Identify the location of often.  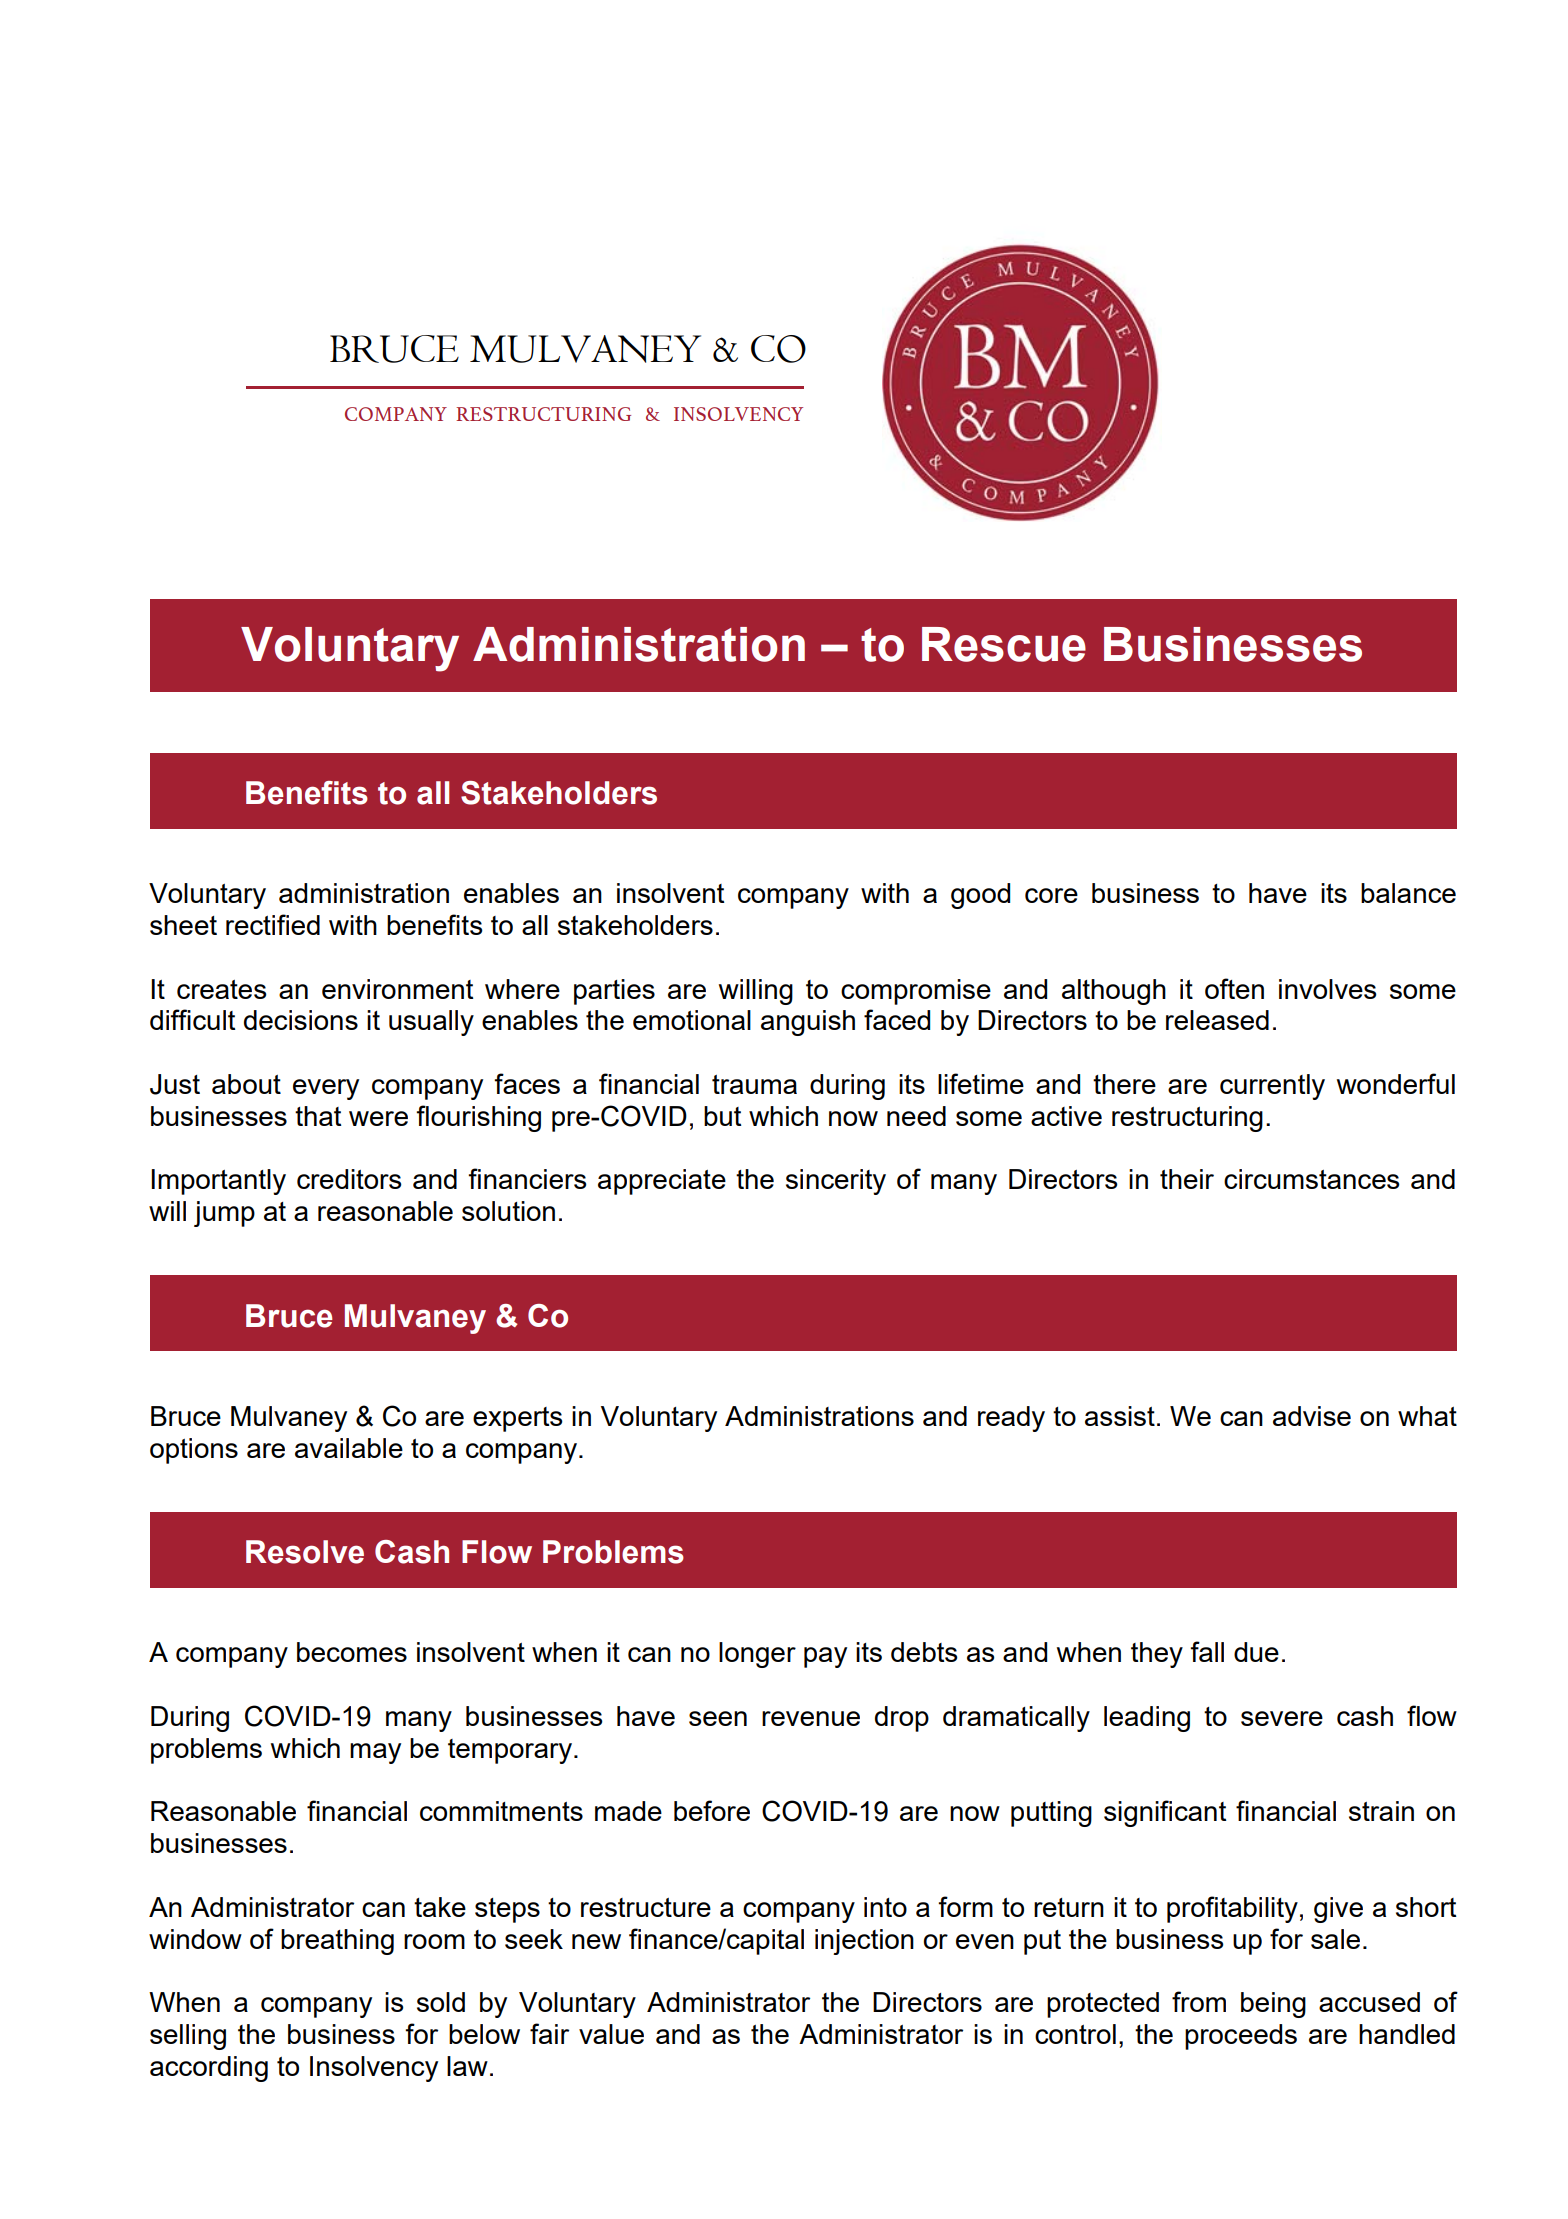
(1234, 988).
